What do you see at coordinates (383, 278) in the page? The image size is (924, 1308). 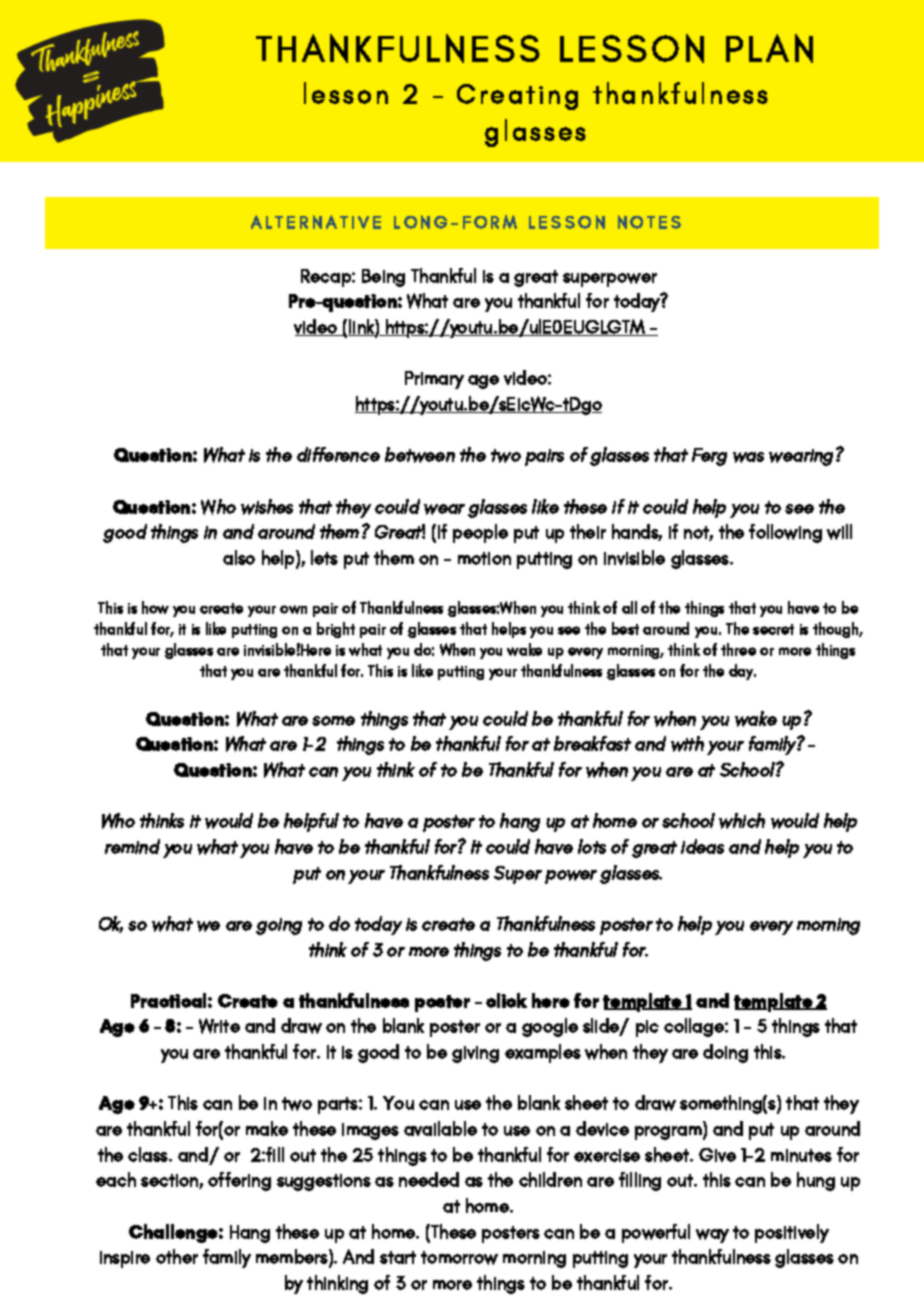 I see `Being` at bounding box center [383, 278].
